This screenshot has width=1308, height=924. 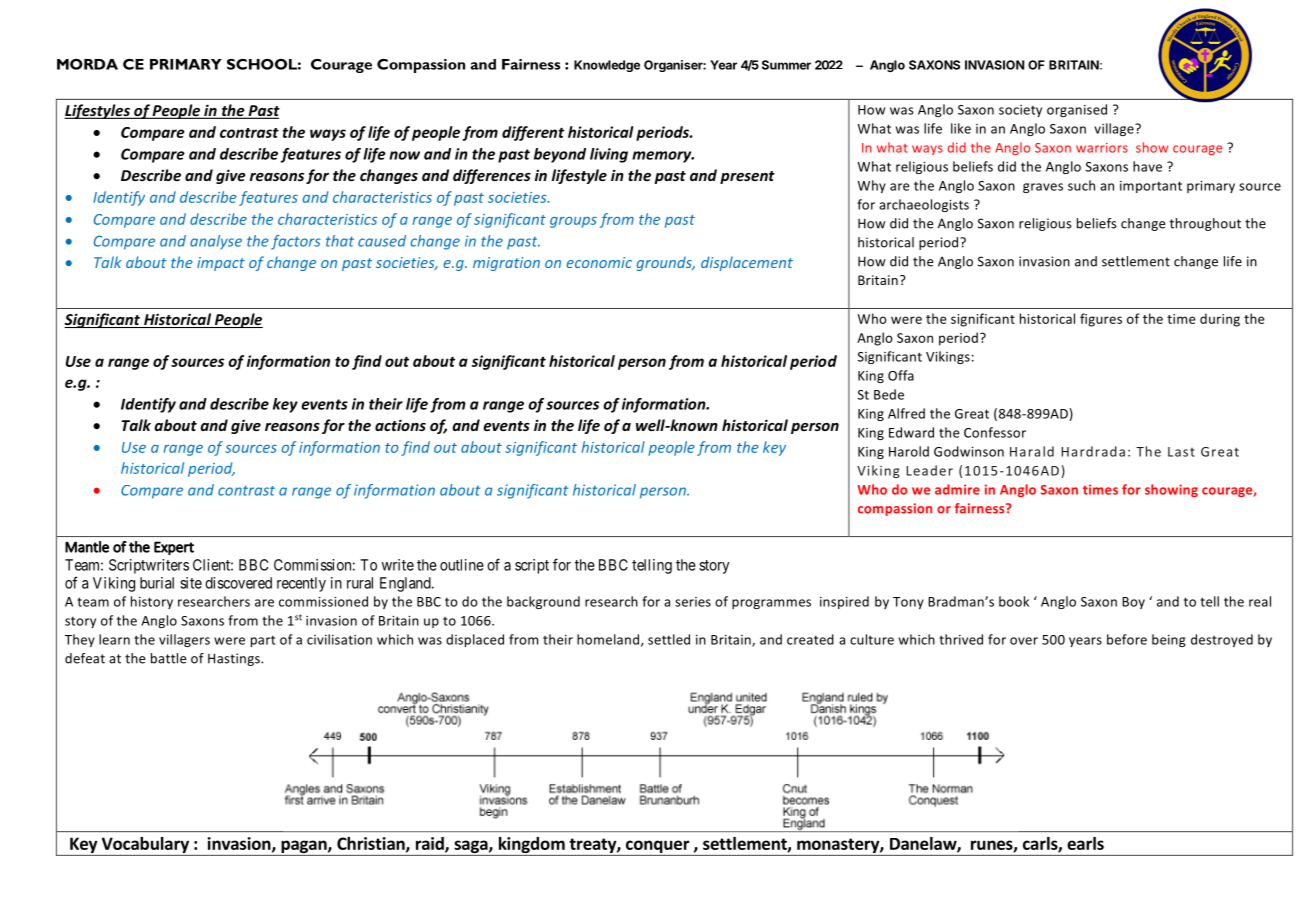 I want to click on Vocabulary, so click(x=145, y=846).
